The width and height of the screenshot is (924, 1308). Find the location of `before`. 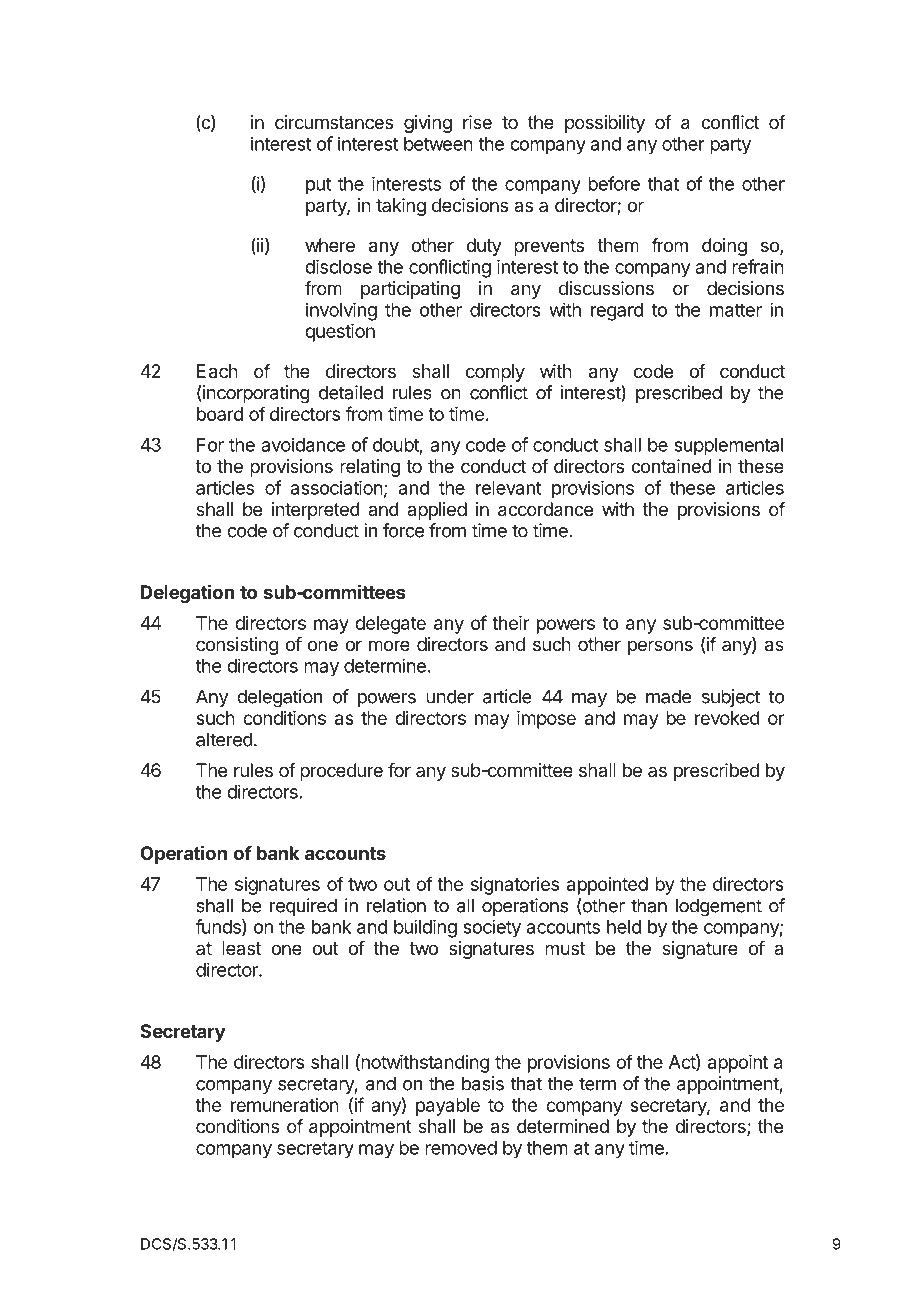

before is located at coordinates (614, 183).
